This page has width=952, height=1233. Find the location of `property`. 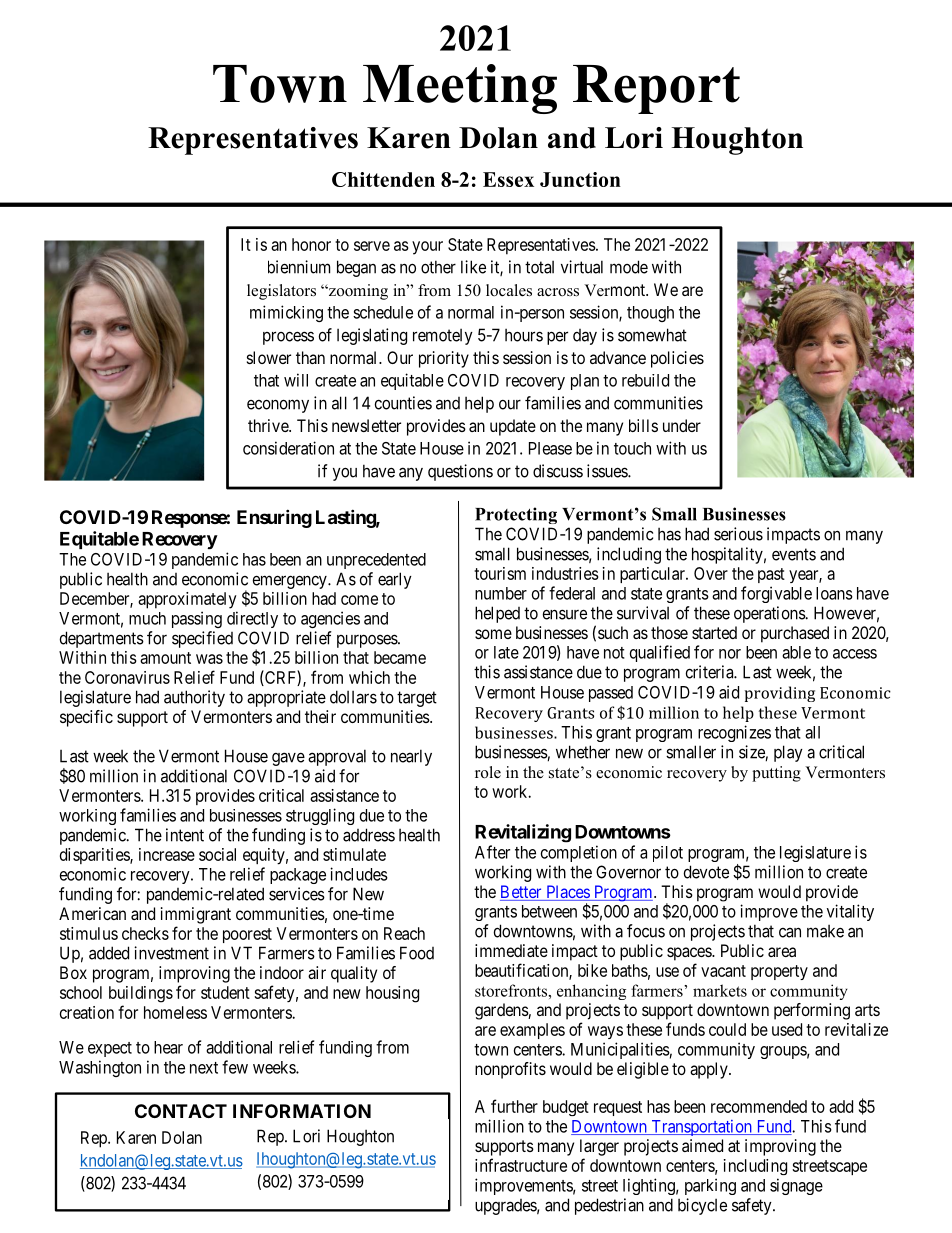

property is located at coordinates (779, 972).
